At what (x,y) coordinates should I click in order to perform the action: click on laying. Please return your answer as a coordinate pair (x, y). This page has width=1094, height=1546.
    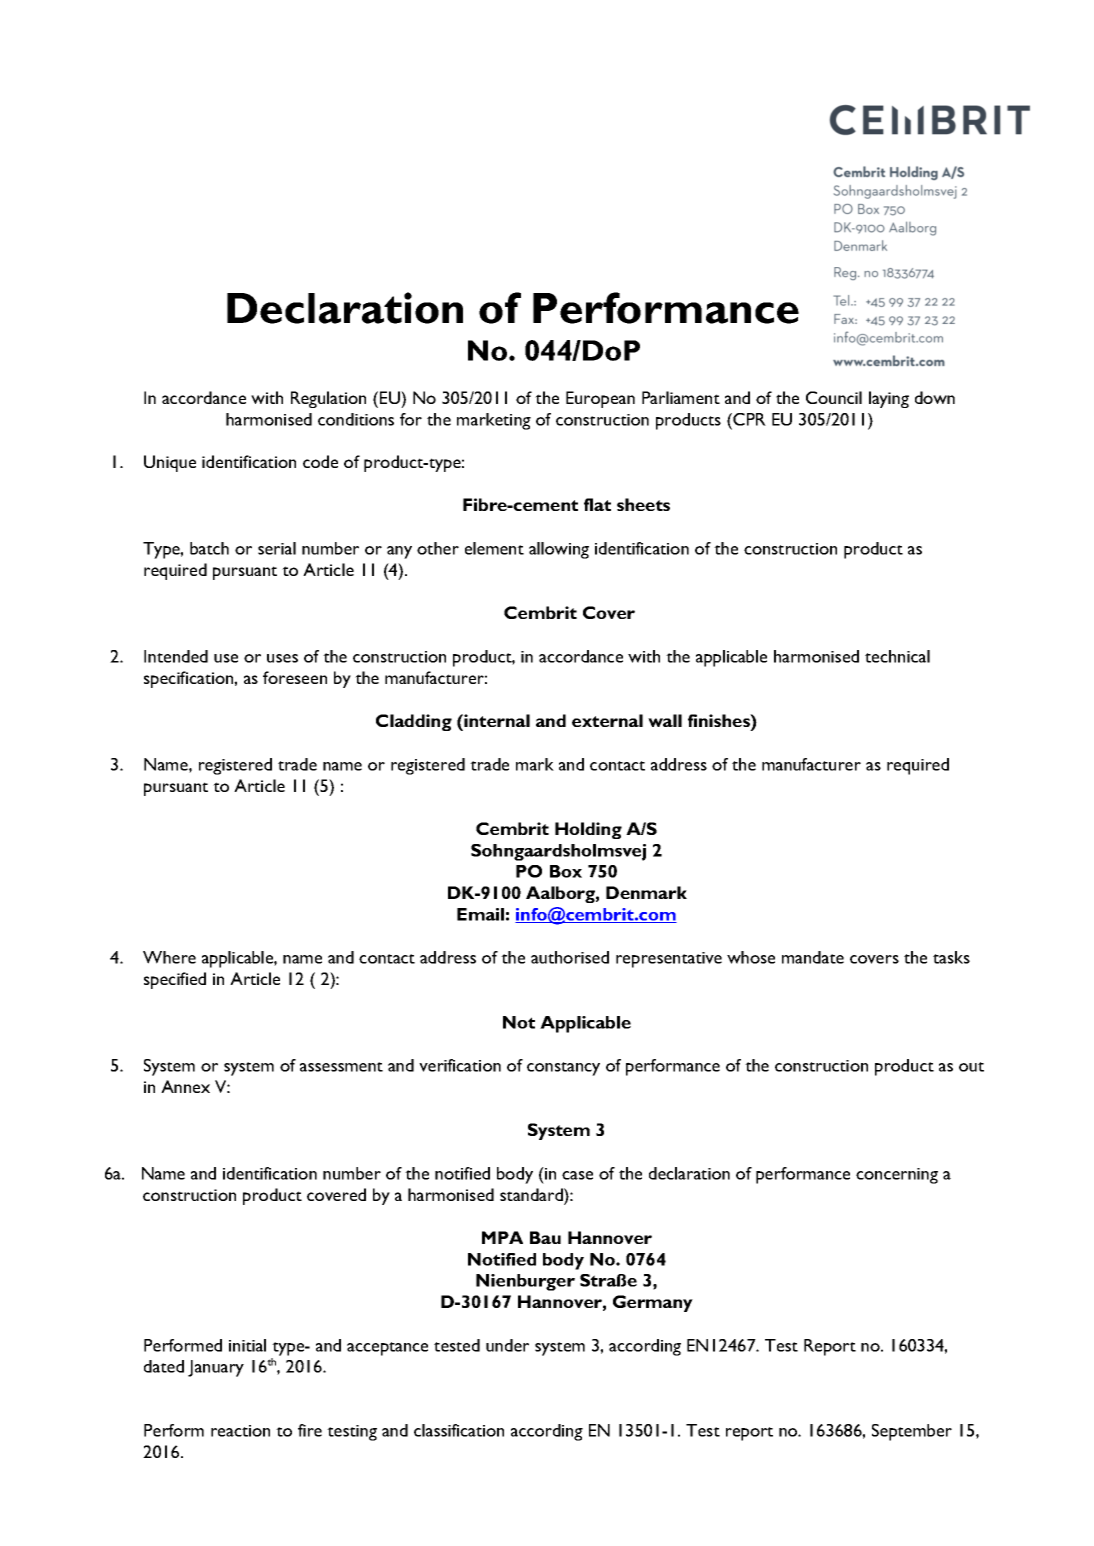
    Looking at the image, I should click on (889, 399).
